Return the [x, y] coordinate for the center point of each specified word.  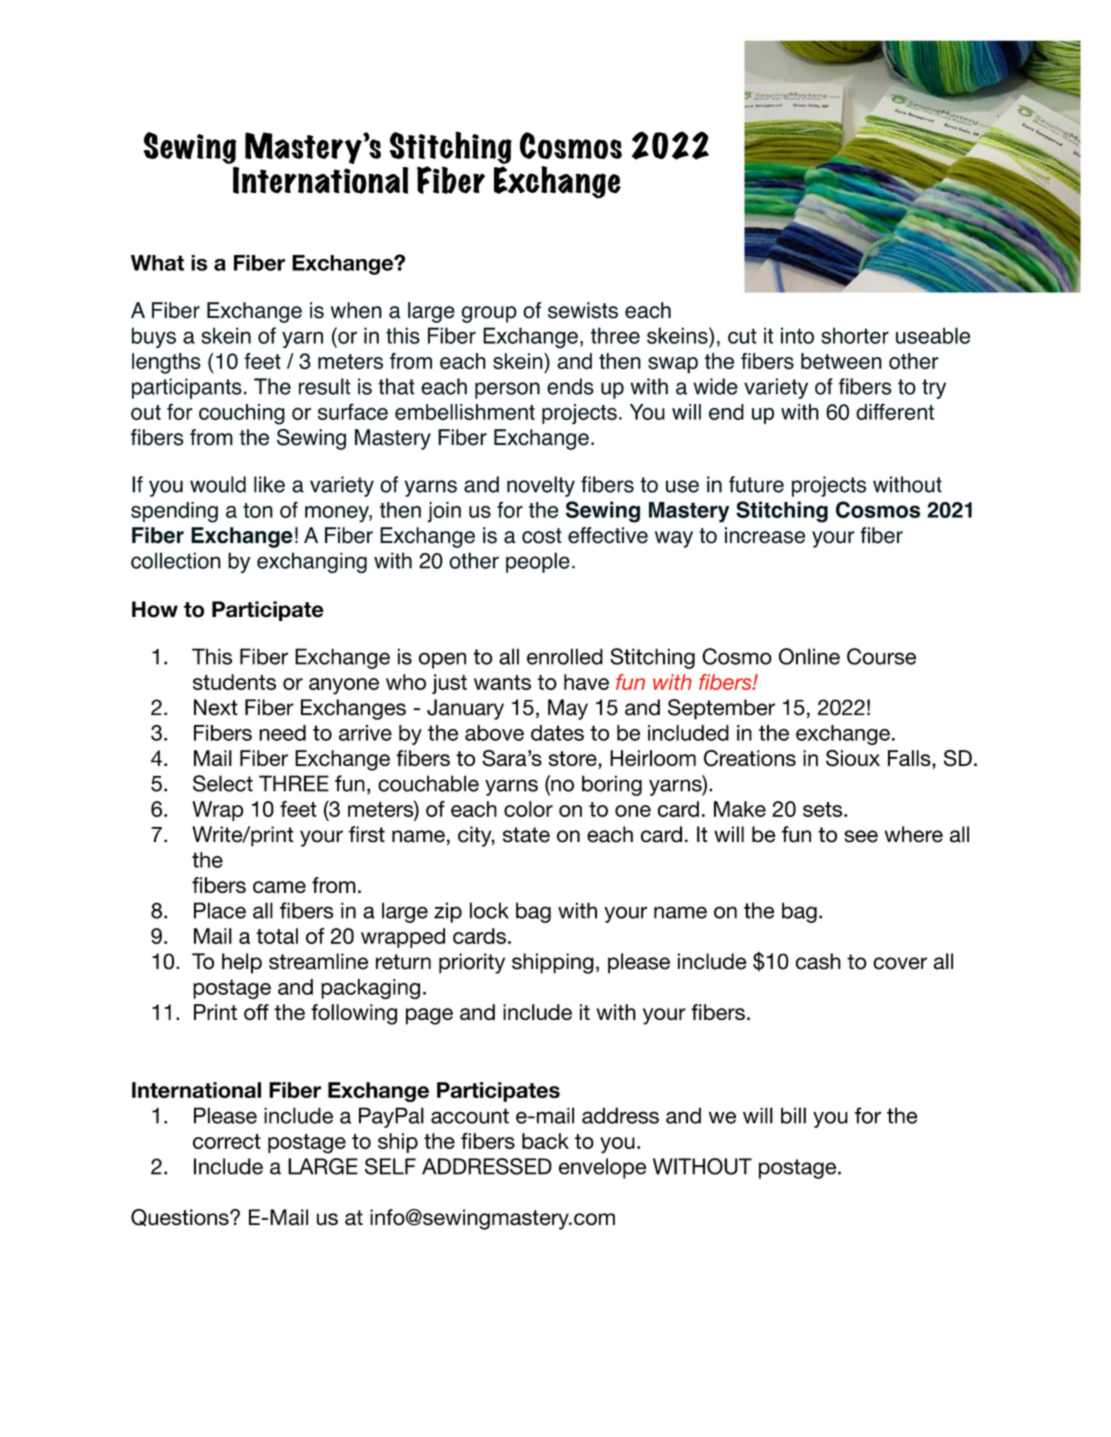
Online [809, 656]
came [279, 887]
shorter [855, 335]
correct [227, 1141]
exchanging [312, 562]
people [538, 562]
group [489, 314]
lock [489, 910]
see [861, 836]
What [157, 263]
